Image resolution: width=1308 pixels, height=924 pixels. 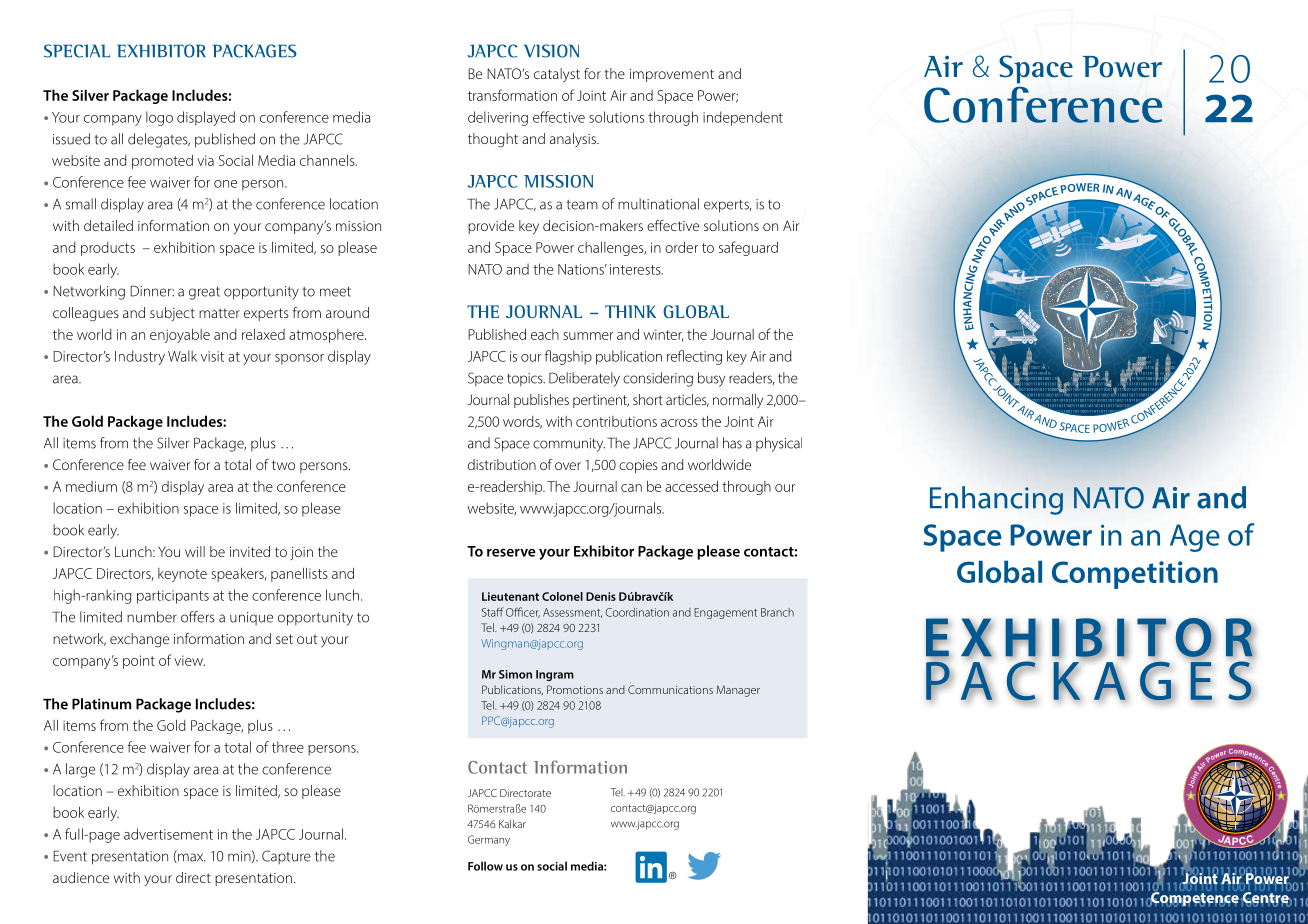 What do you see at coordinates (168, 834) in the page?
I see `advertisement` at bounding box center [168, 834].
